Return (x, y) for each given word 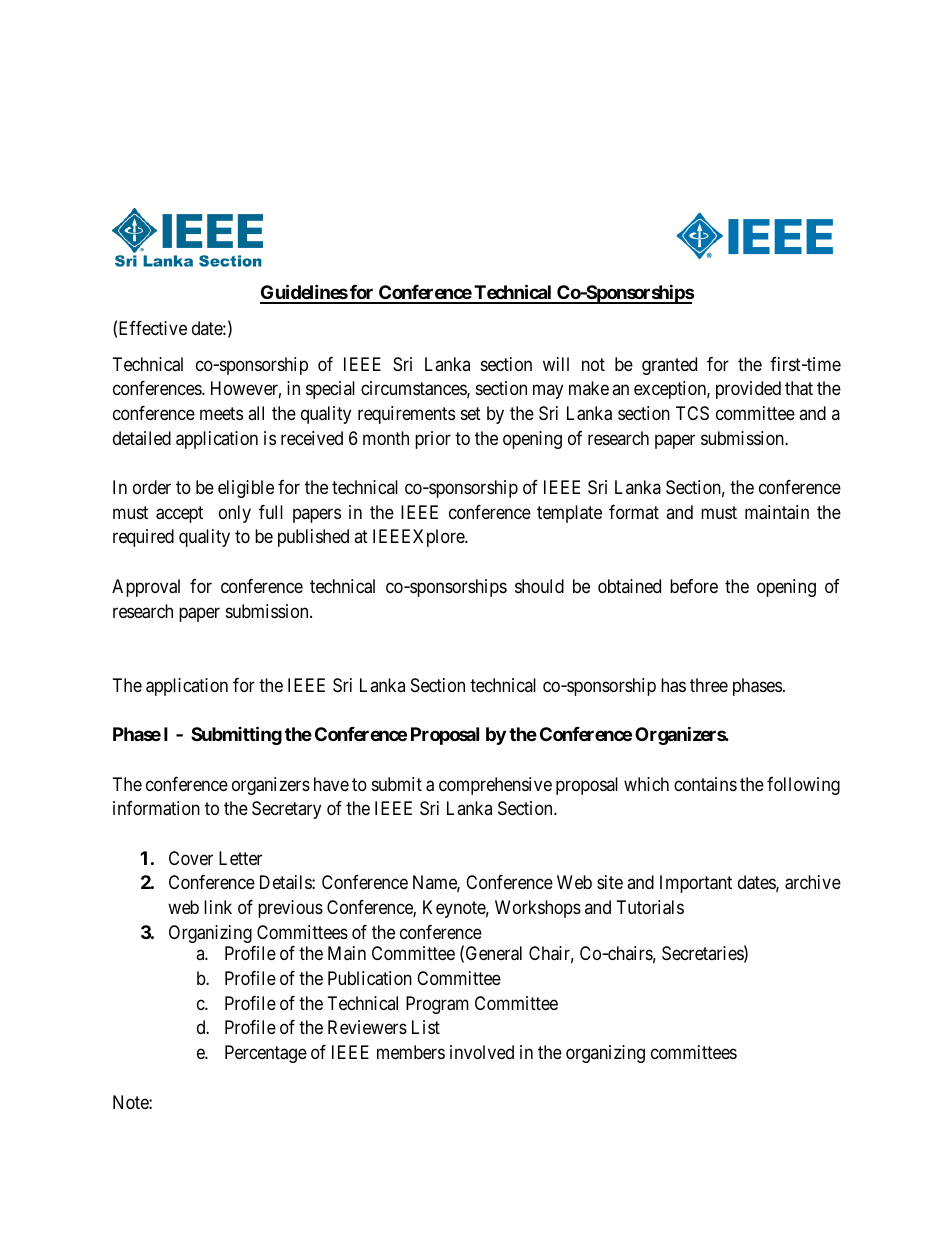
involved (482, 1052)
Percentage (266, 1054)
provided (748, 390)
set (471, 413)
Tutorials (650, 907)
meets (221, 413)
